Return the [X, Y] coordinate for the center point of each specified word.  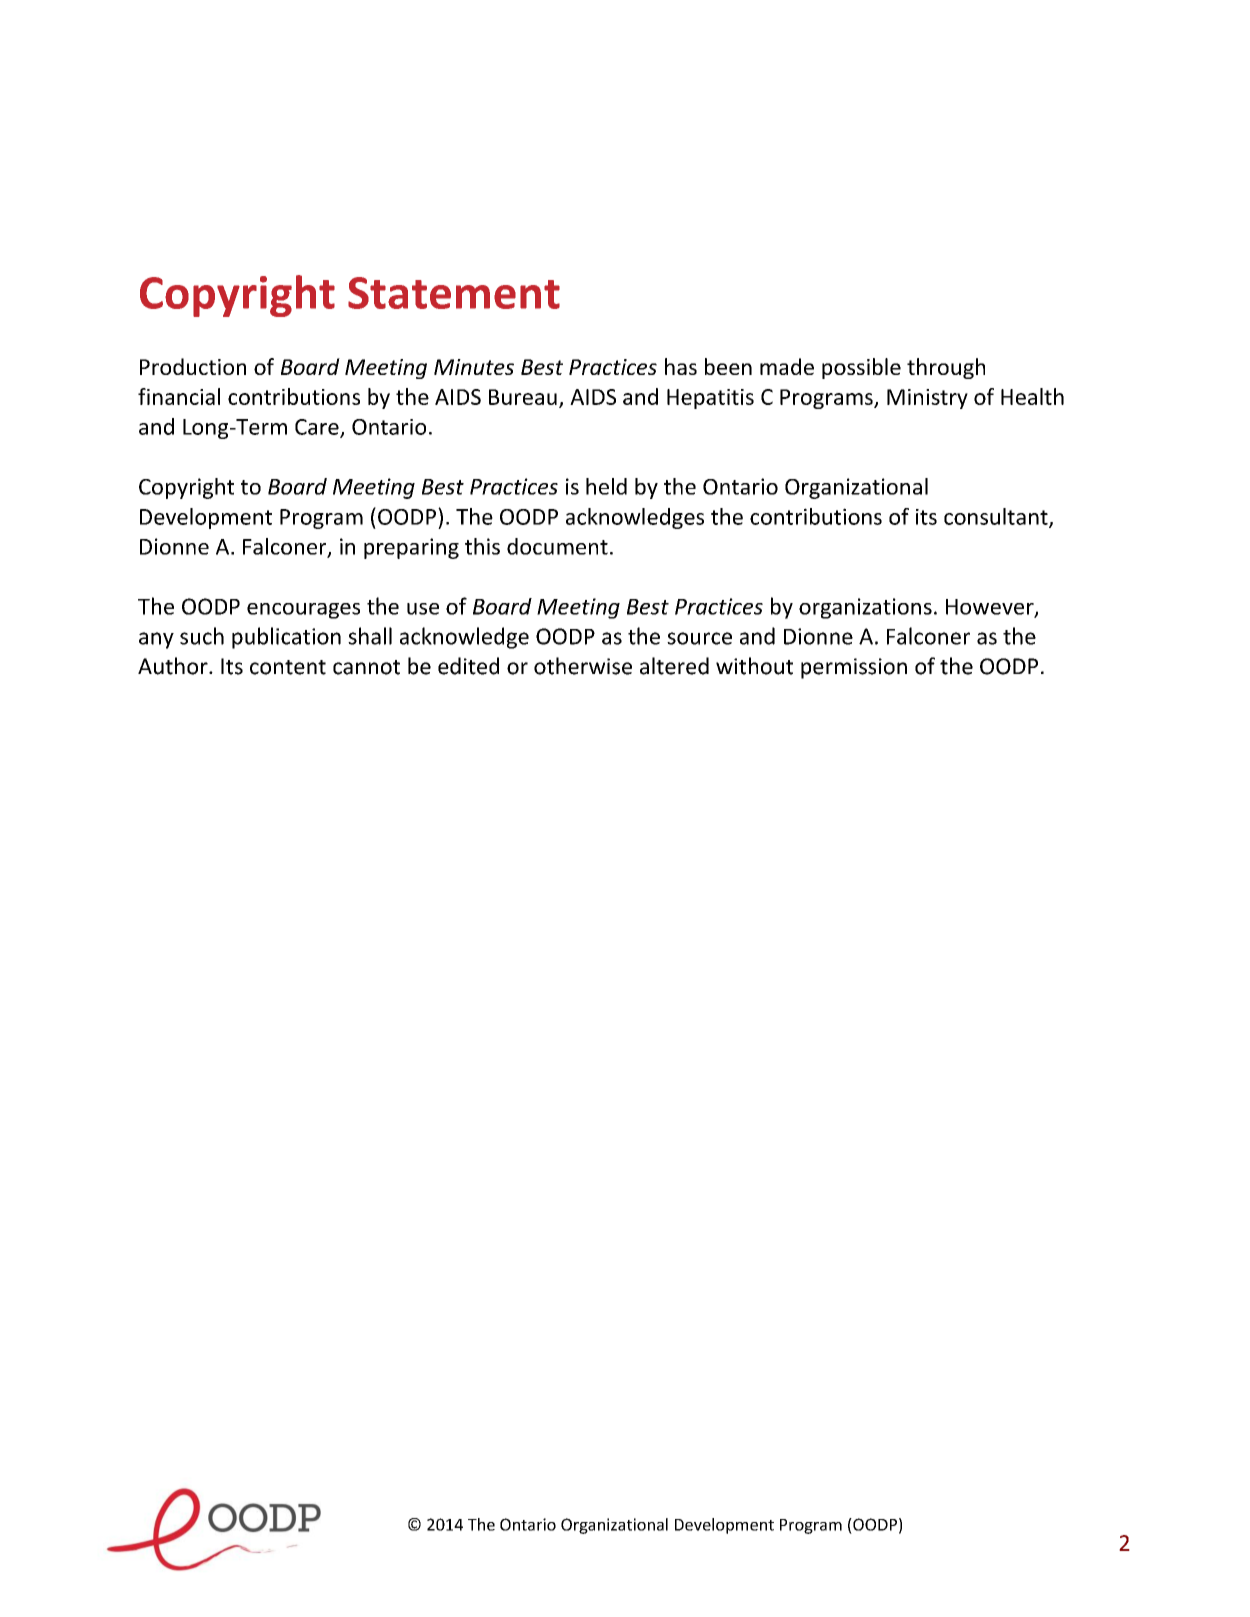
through [946, 368]
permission [854, 668]
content [288, 667]
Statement [454, 293]
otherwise [583, 666]
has [681, 366]
